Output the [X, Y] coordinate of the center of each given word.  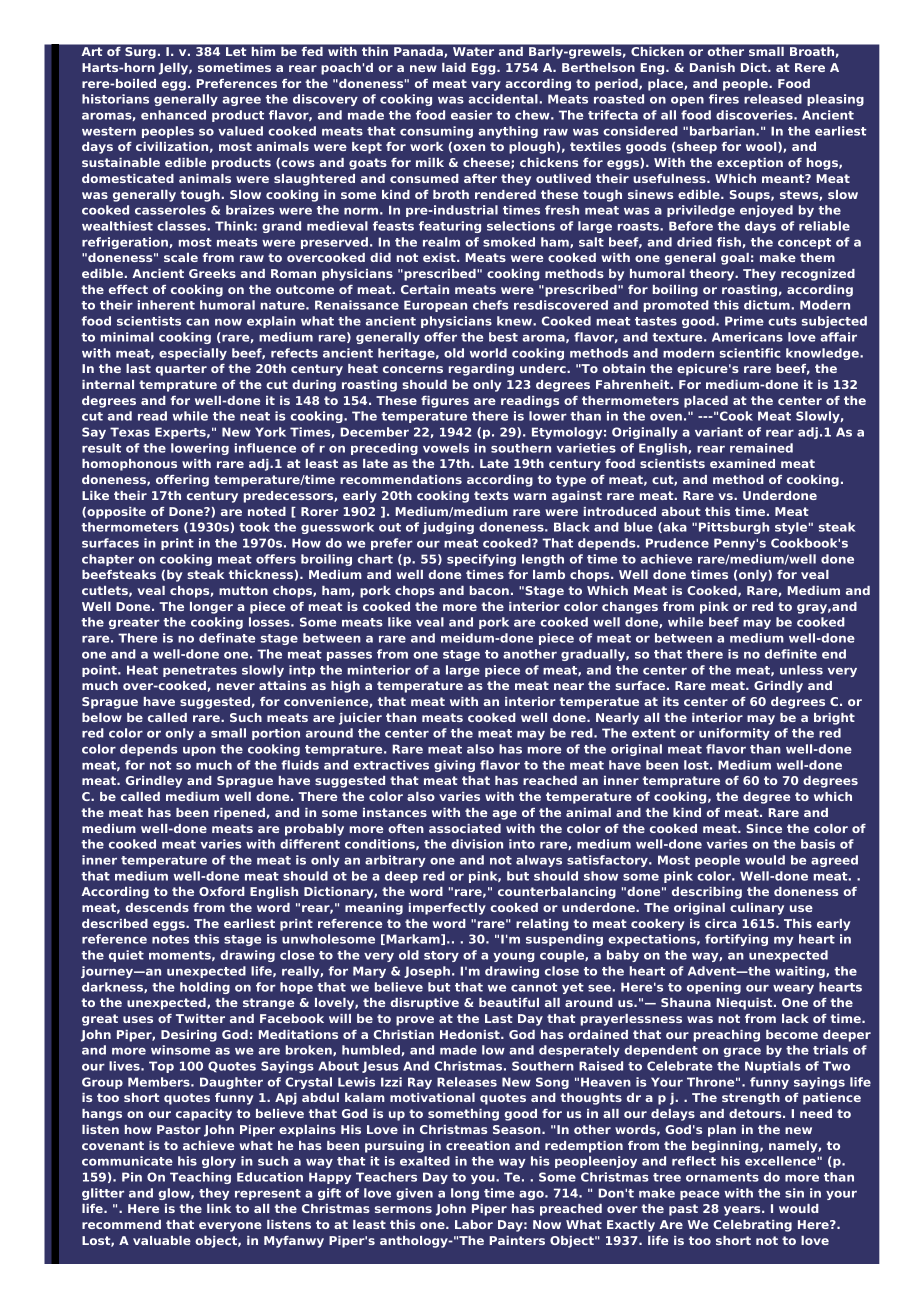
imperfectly [447, 909]
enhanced [173, 115]
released [773, 99]
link [219, 1208]
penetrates [200, 671]
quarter [181, 370]
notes [170, 939]
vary [486, 86]
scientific [750, 353]
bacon [489, 590]
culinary [757, 909]
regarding [481, 370]
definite [791, 654]
